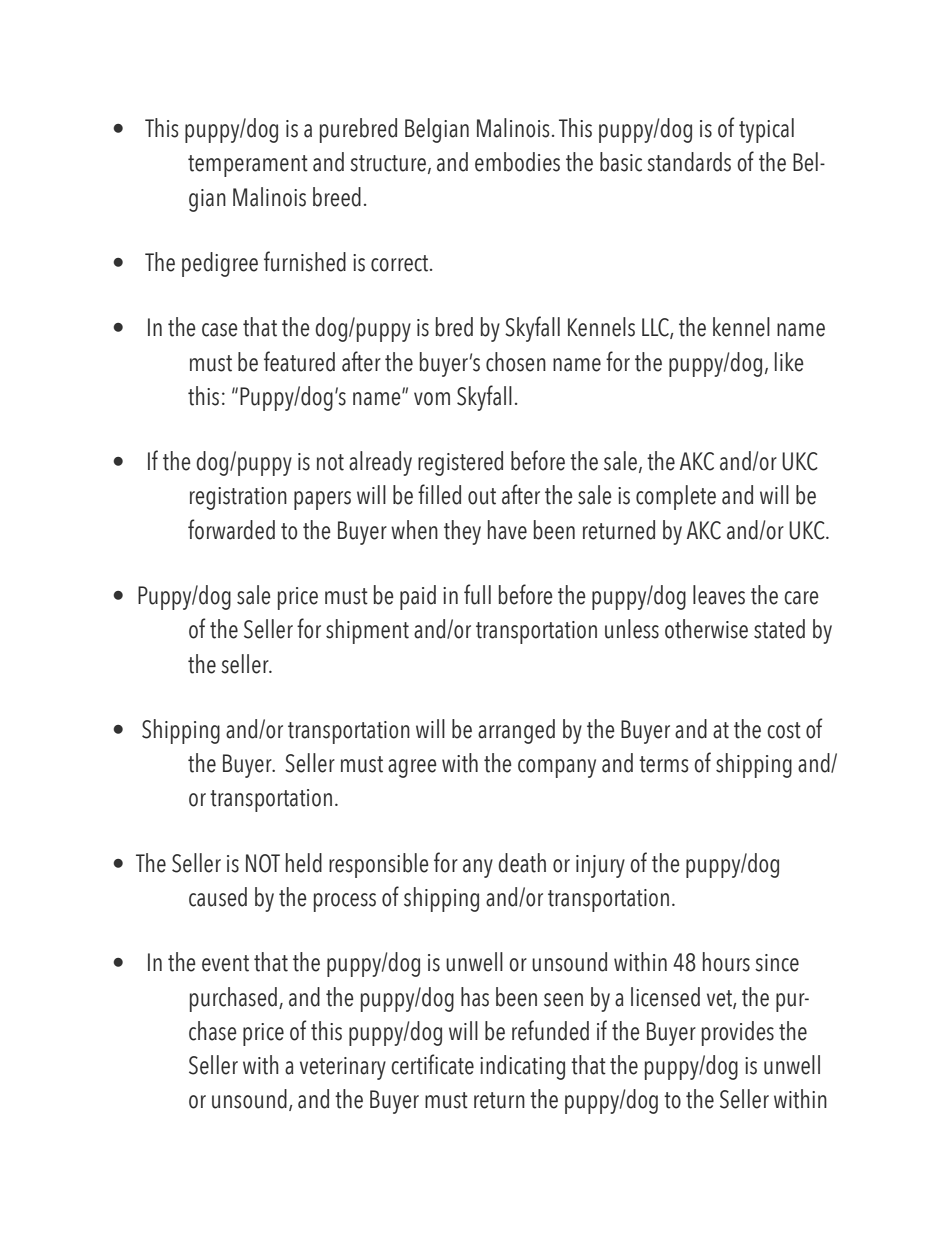 Image resolution: width=952 pixels, height=1233 pixels. Describe the element at coordinates (689, 162) in the screenshot. I see `standards` at that location.
